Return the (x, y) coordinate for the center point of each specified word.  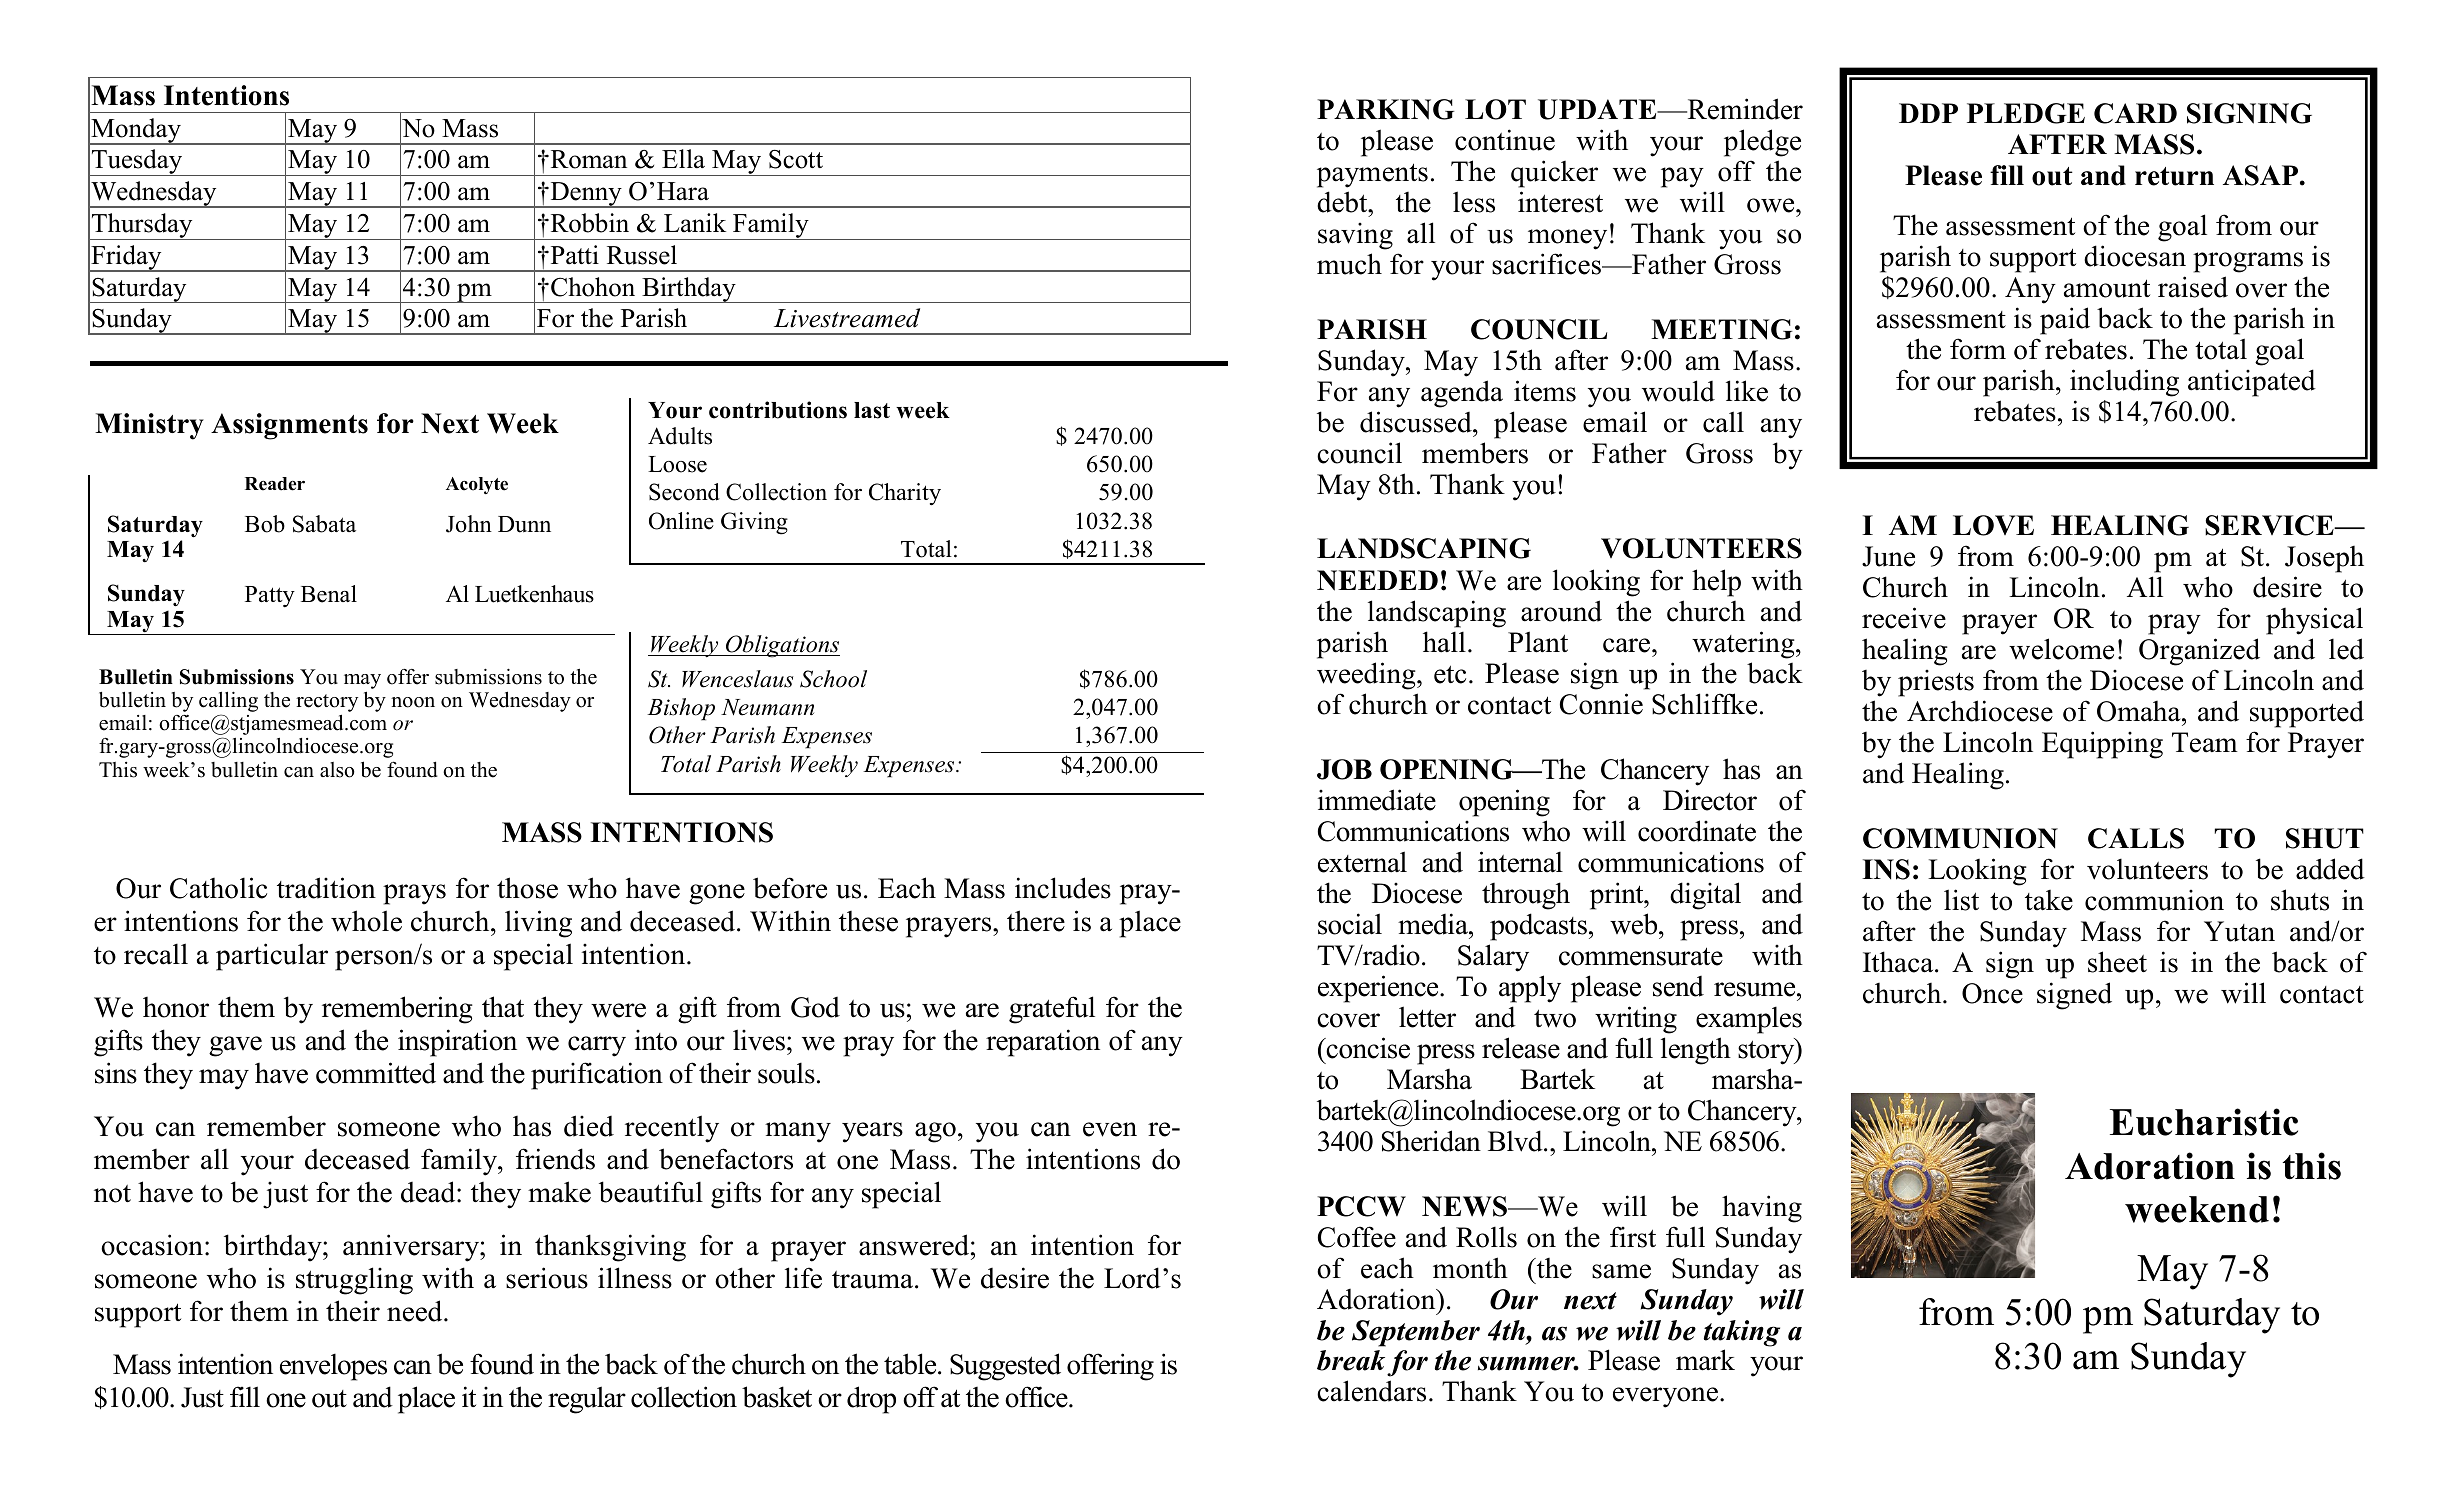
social (1350, 924)
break (1351, 1360)
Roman (587, 159)
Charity (905, 494)
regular (587, 1400)
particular (272, 957)
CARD (2135, 113)
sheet (2117, 962)
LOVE (1993, 525)
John (469, 524)
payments (1372, 175)
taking (1742, 1333)
